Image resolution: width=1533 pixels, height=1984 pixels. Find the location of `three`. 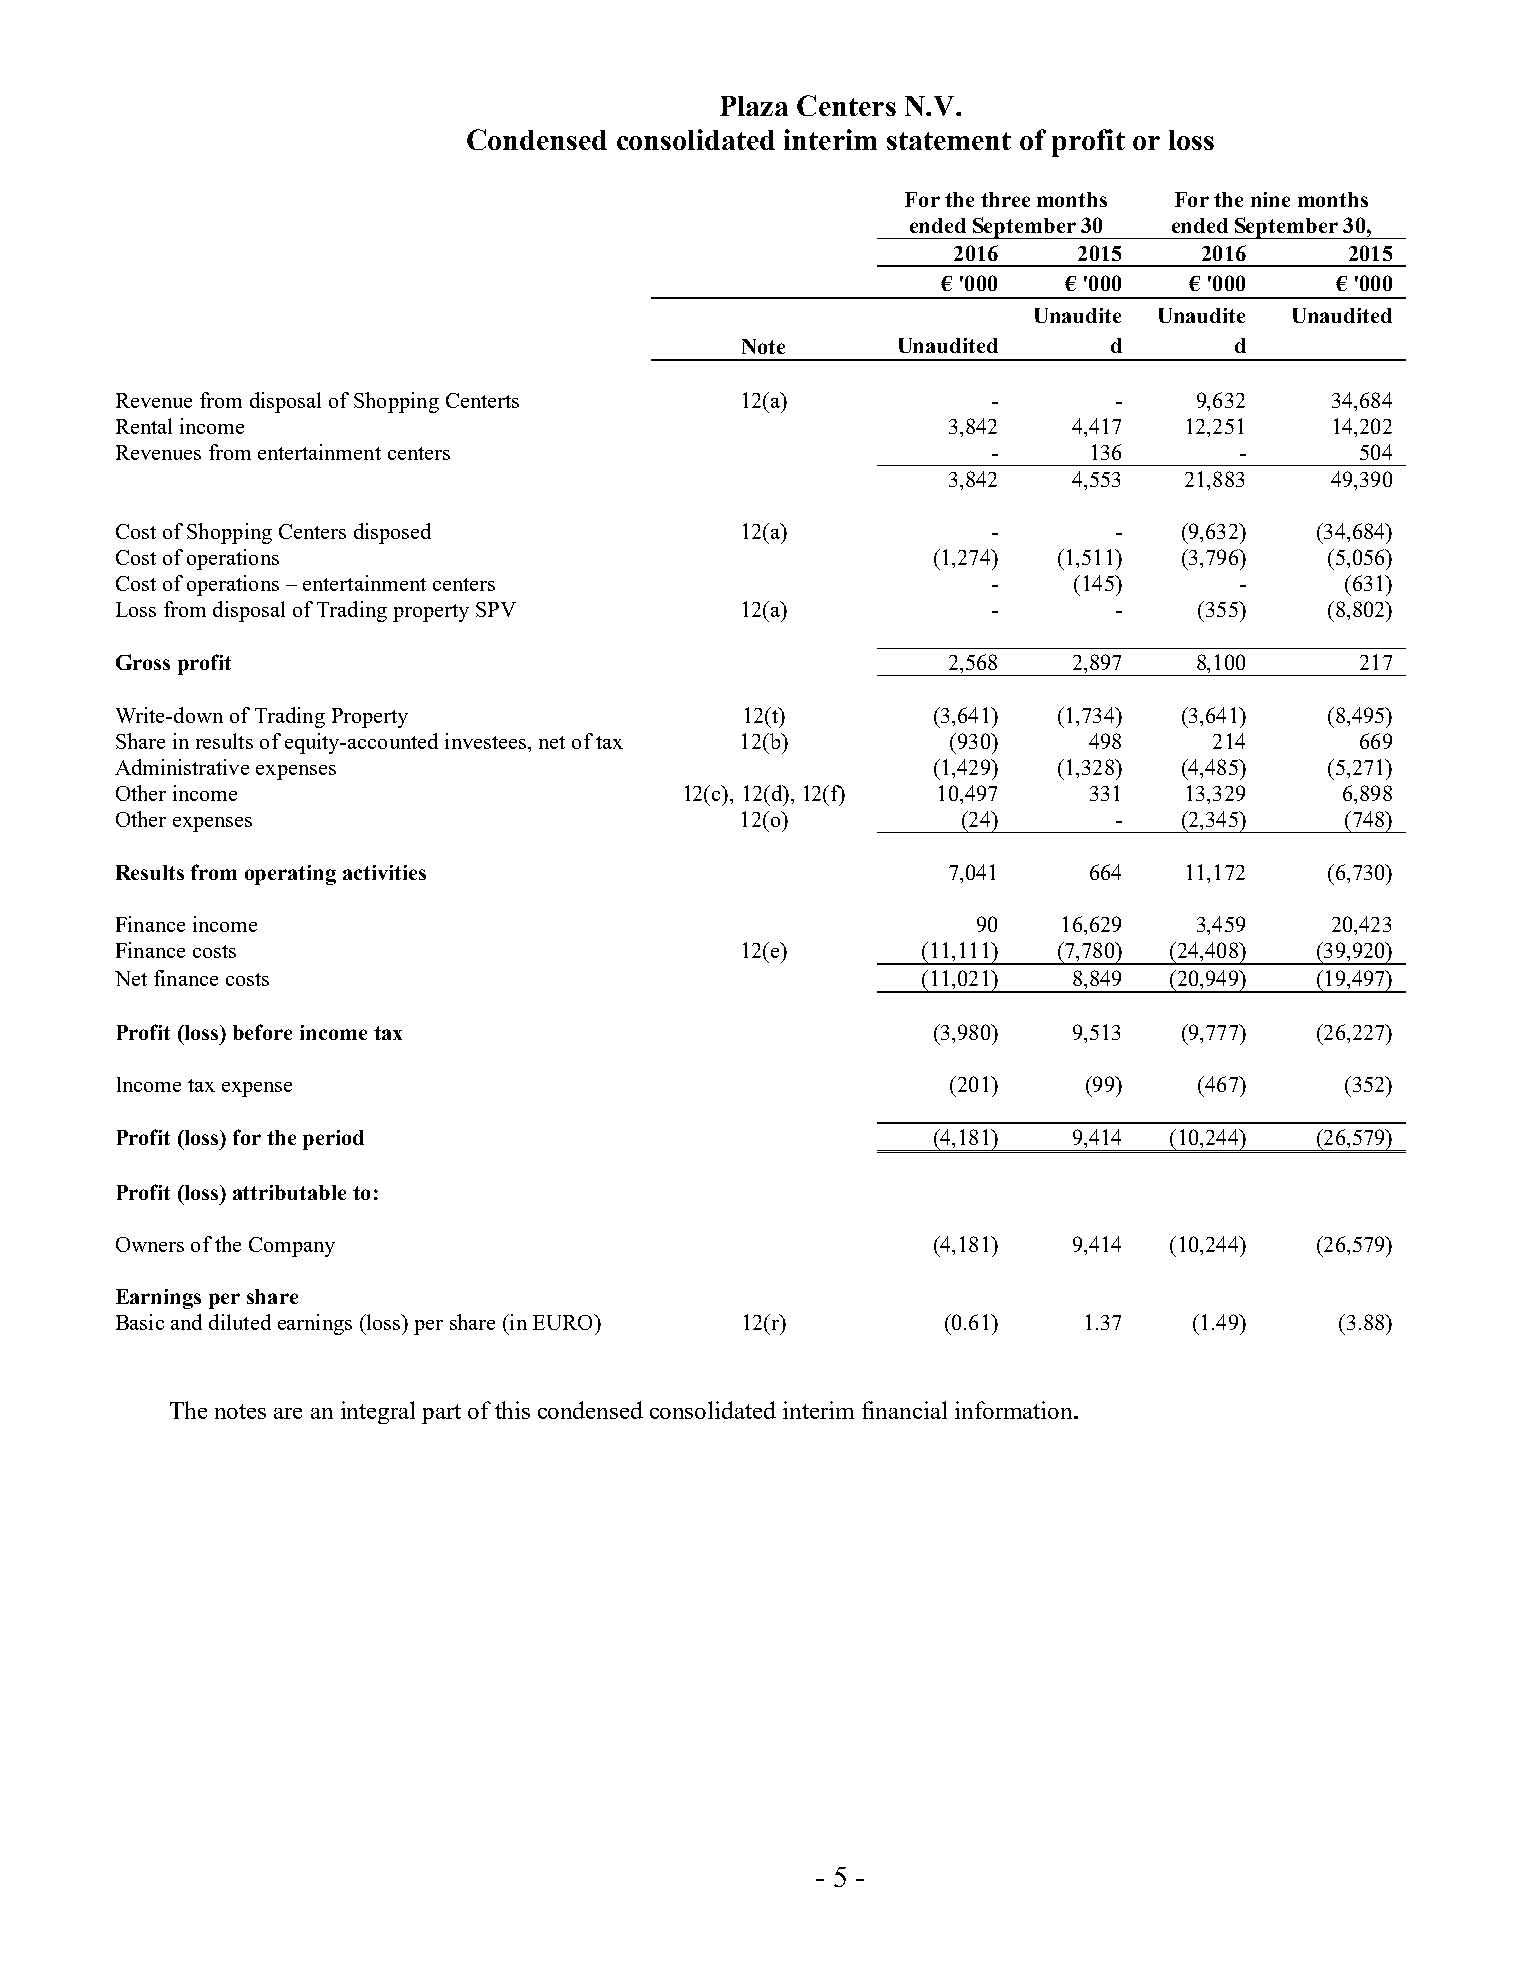

three is located at coordinates (1005, 199).
